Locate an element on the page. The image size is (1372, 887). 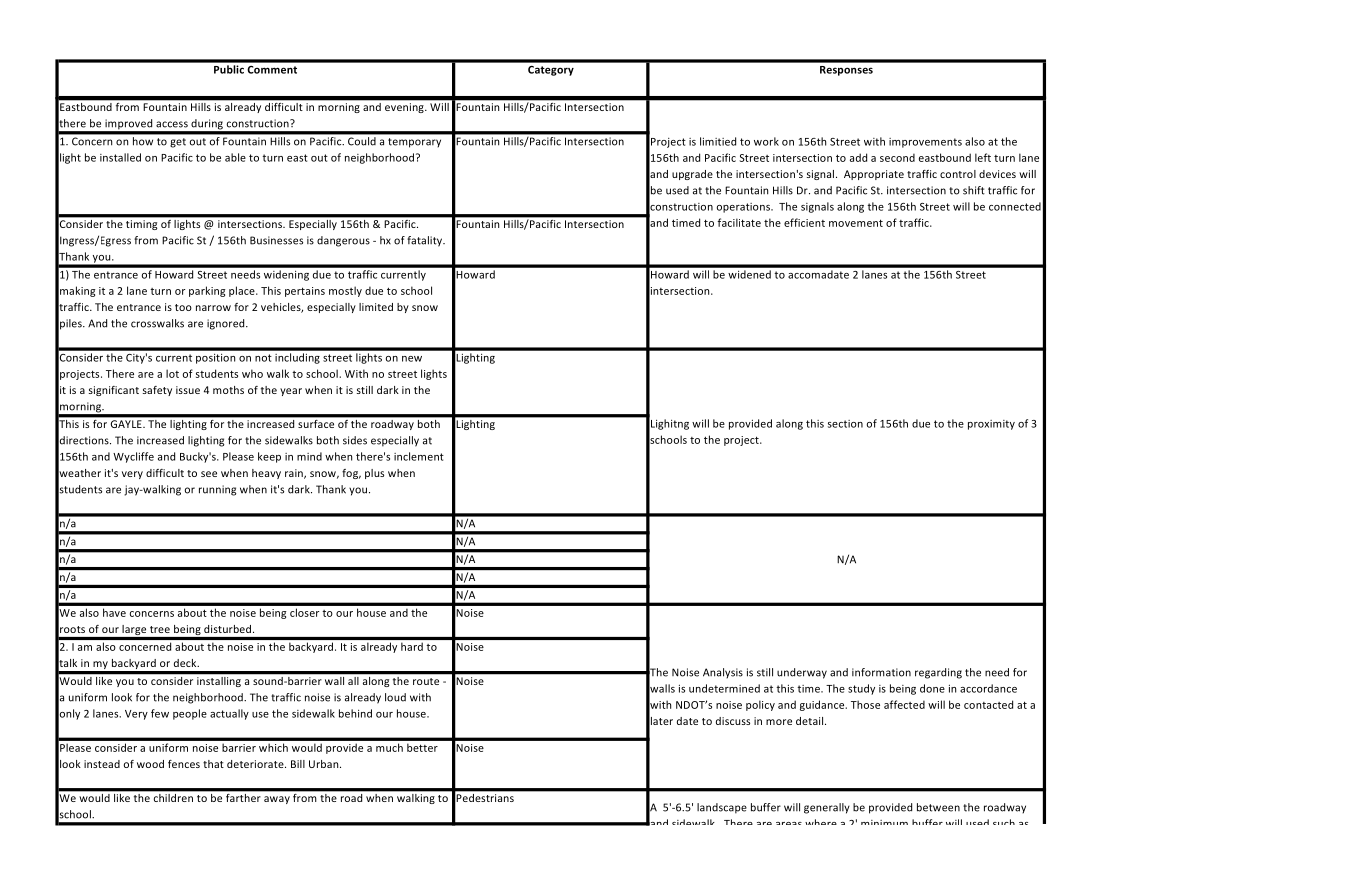
parking is located at coordinates (207, 291).
